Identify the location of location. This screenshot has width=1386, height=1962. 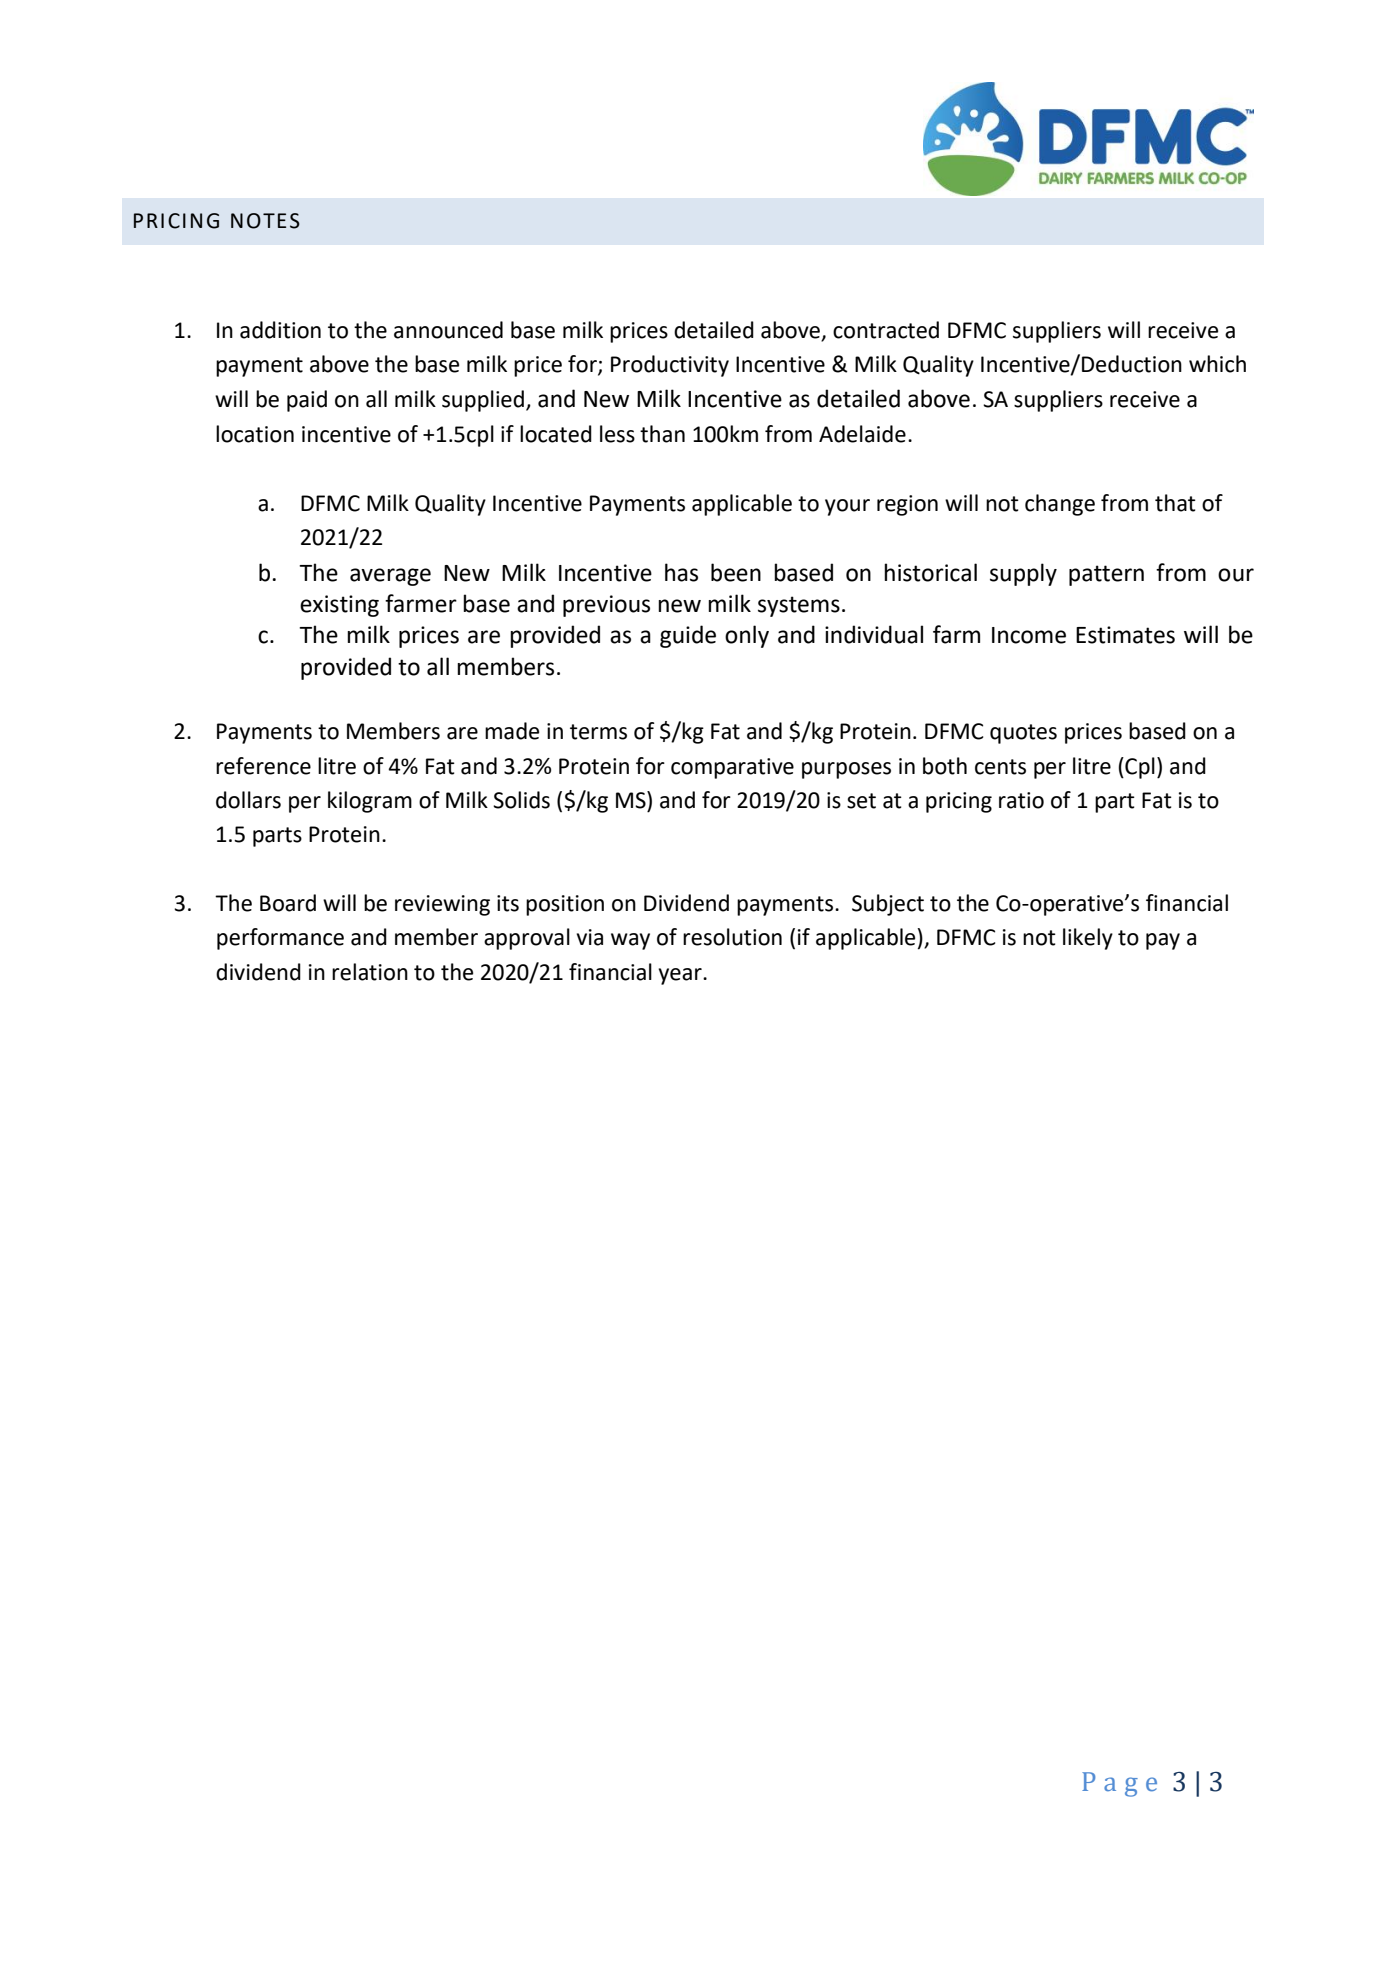
(255, 434).
